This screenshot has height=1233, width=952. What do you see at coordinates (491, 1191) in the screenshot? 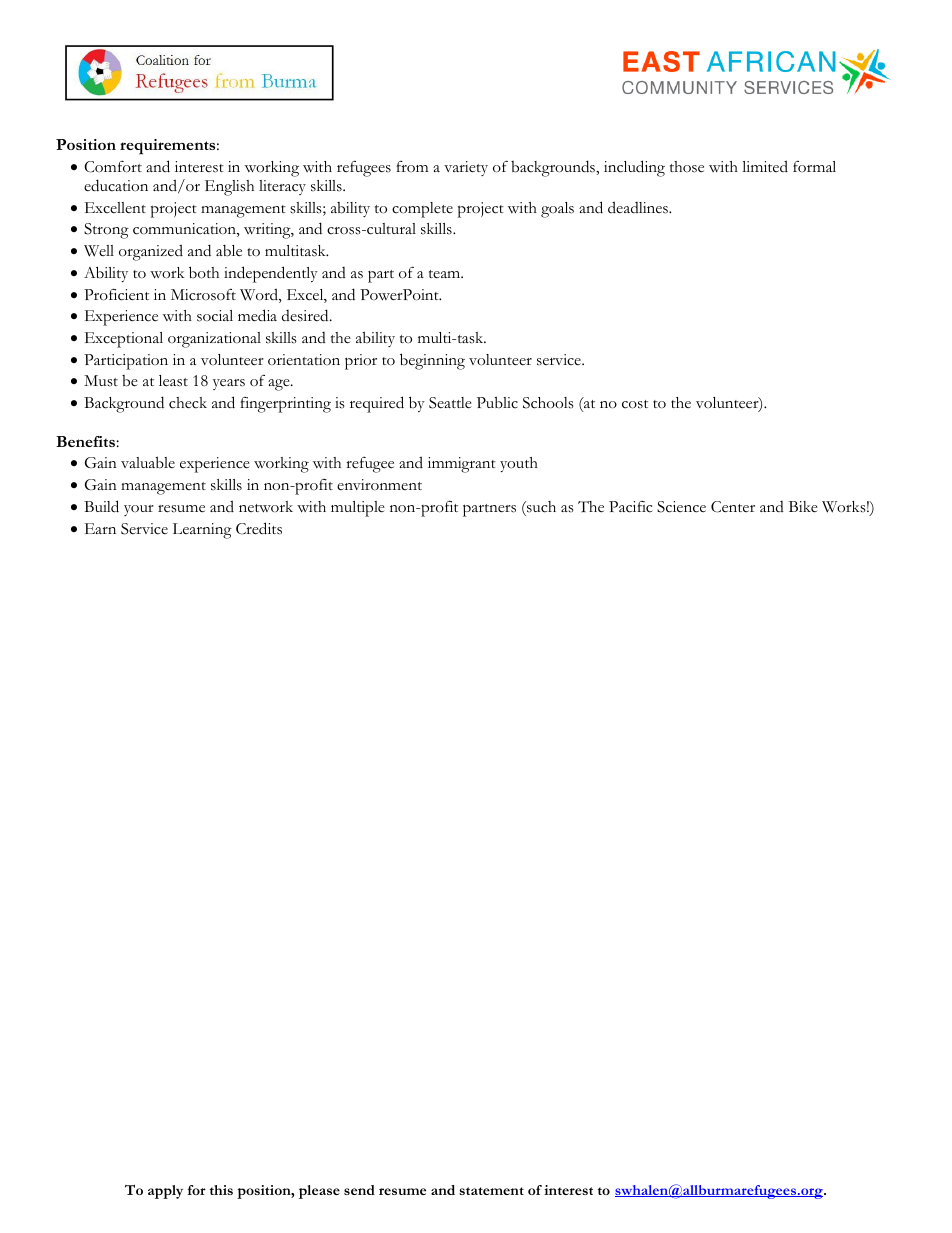
I see `statement` at bounding box center [491, 1191].
